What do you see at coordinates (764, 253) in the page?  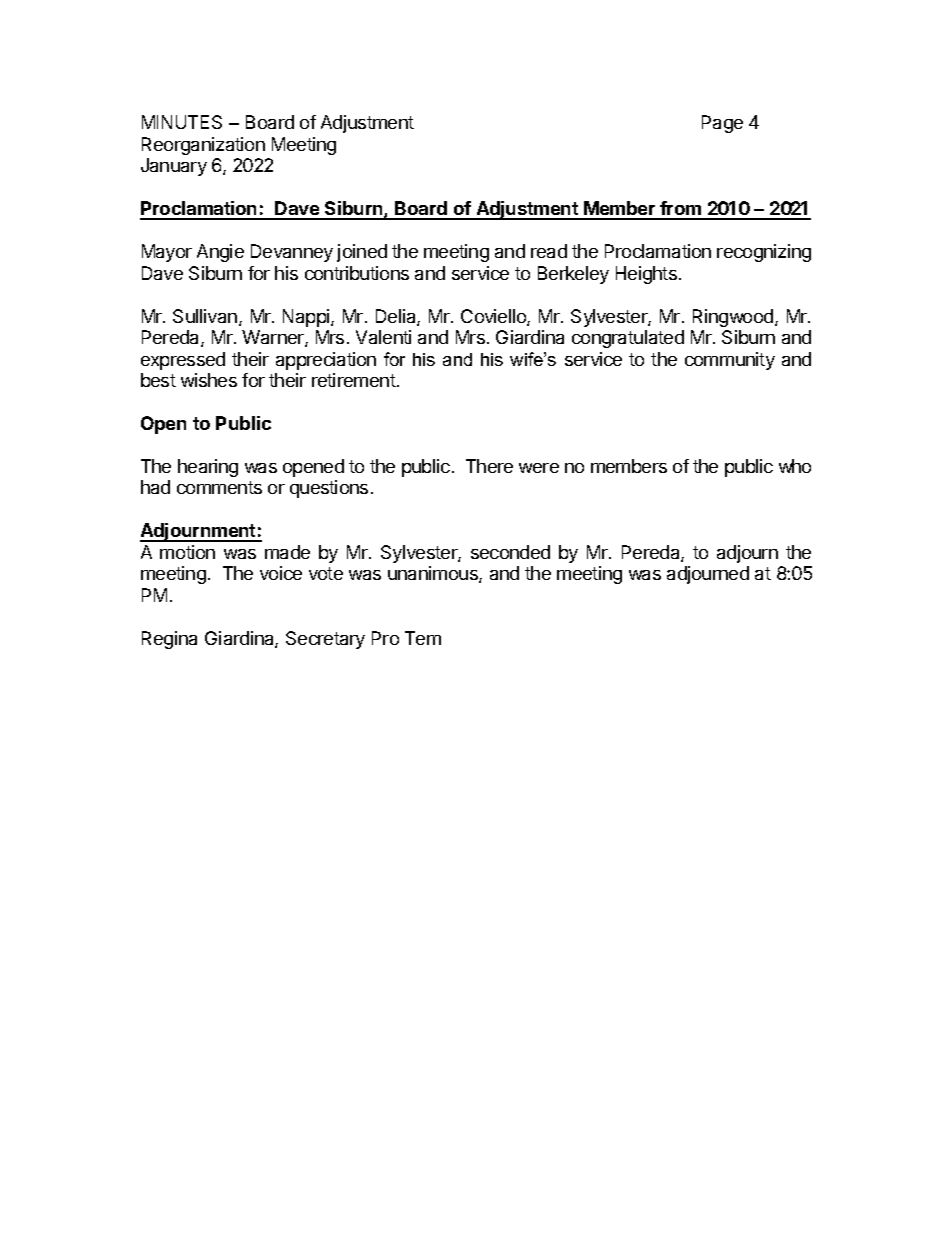 I see `recognizing` at bounding box center [764, 253].
